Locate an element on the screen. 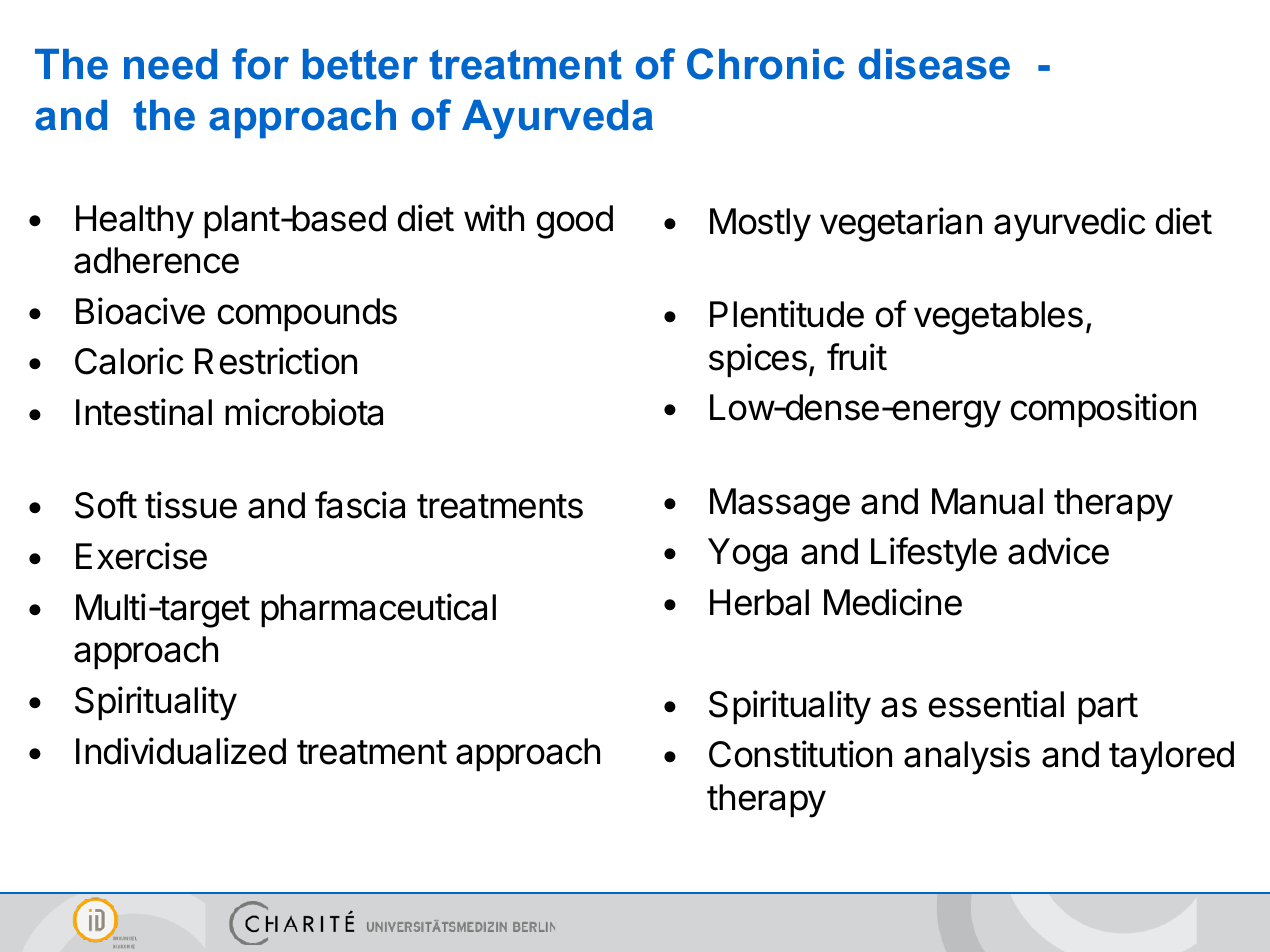 The image size is (1270, 952). analysis is located at coordinates (967, 757).
